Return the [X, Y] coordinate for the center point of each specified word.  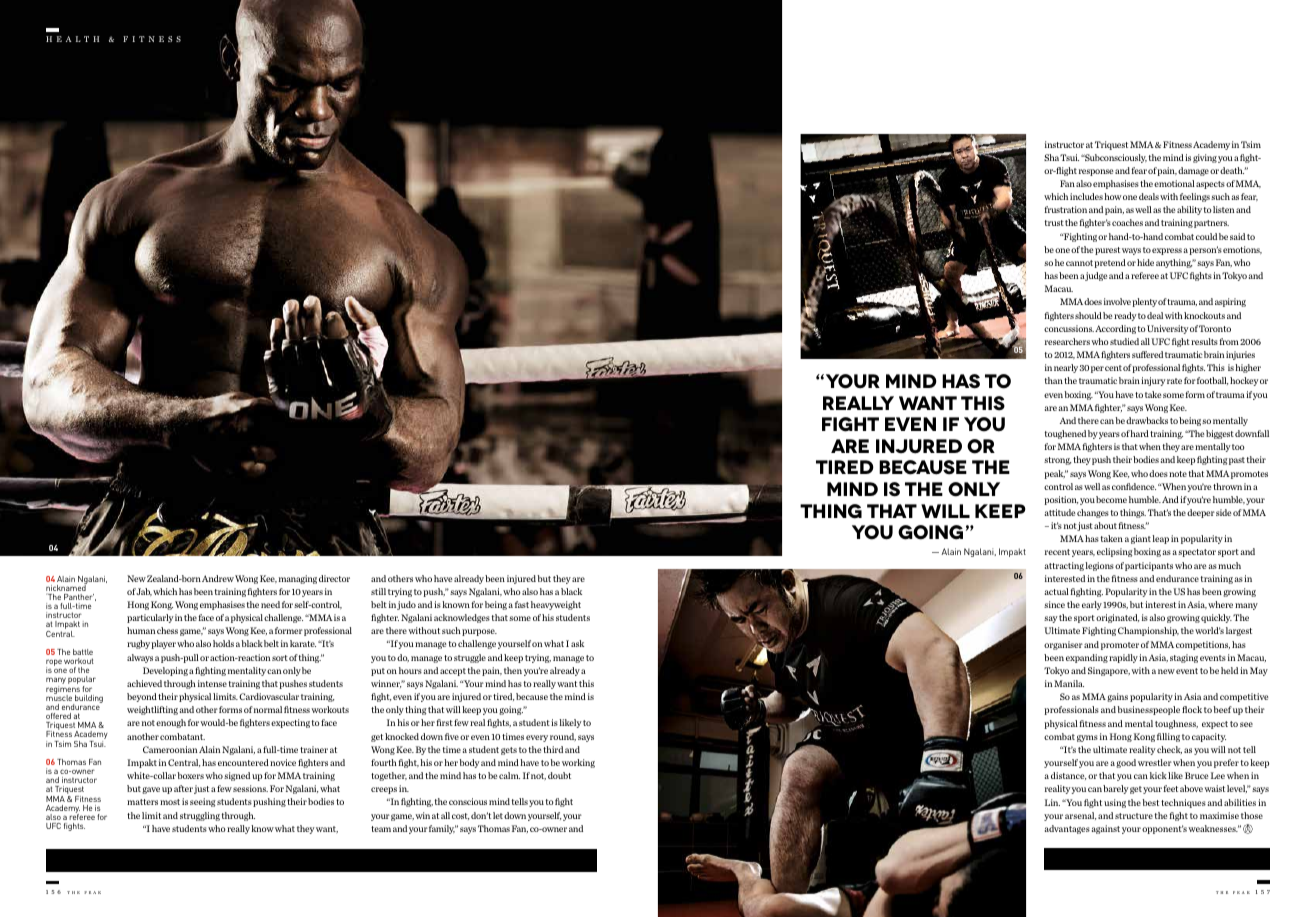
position [1061, 500]
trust [1054, 223]
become [1111, 499]
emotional [1174, 183]
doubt [559, 775]
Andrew [218, 578]
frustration [1066, 209]
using [1115, 803]
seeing [203, 802]
